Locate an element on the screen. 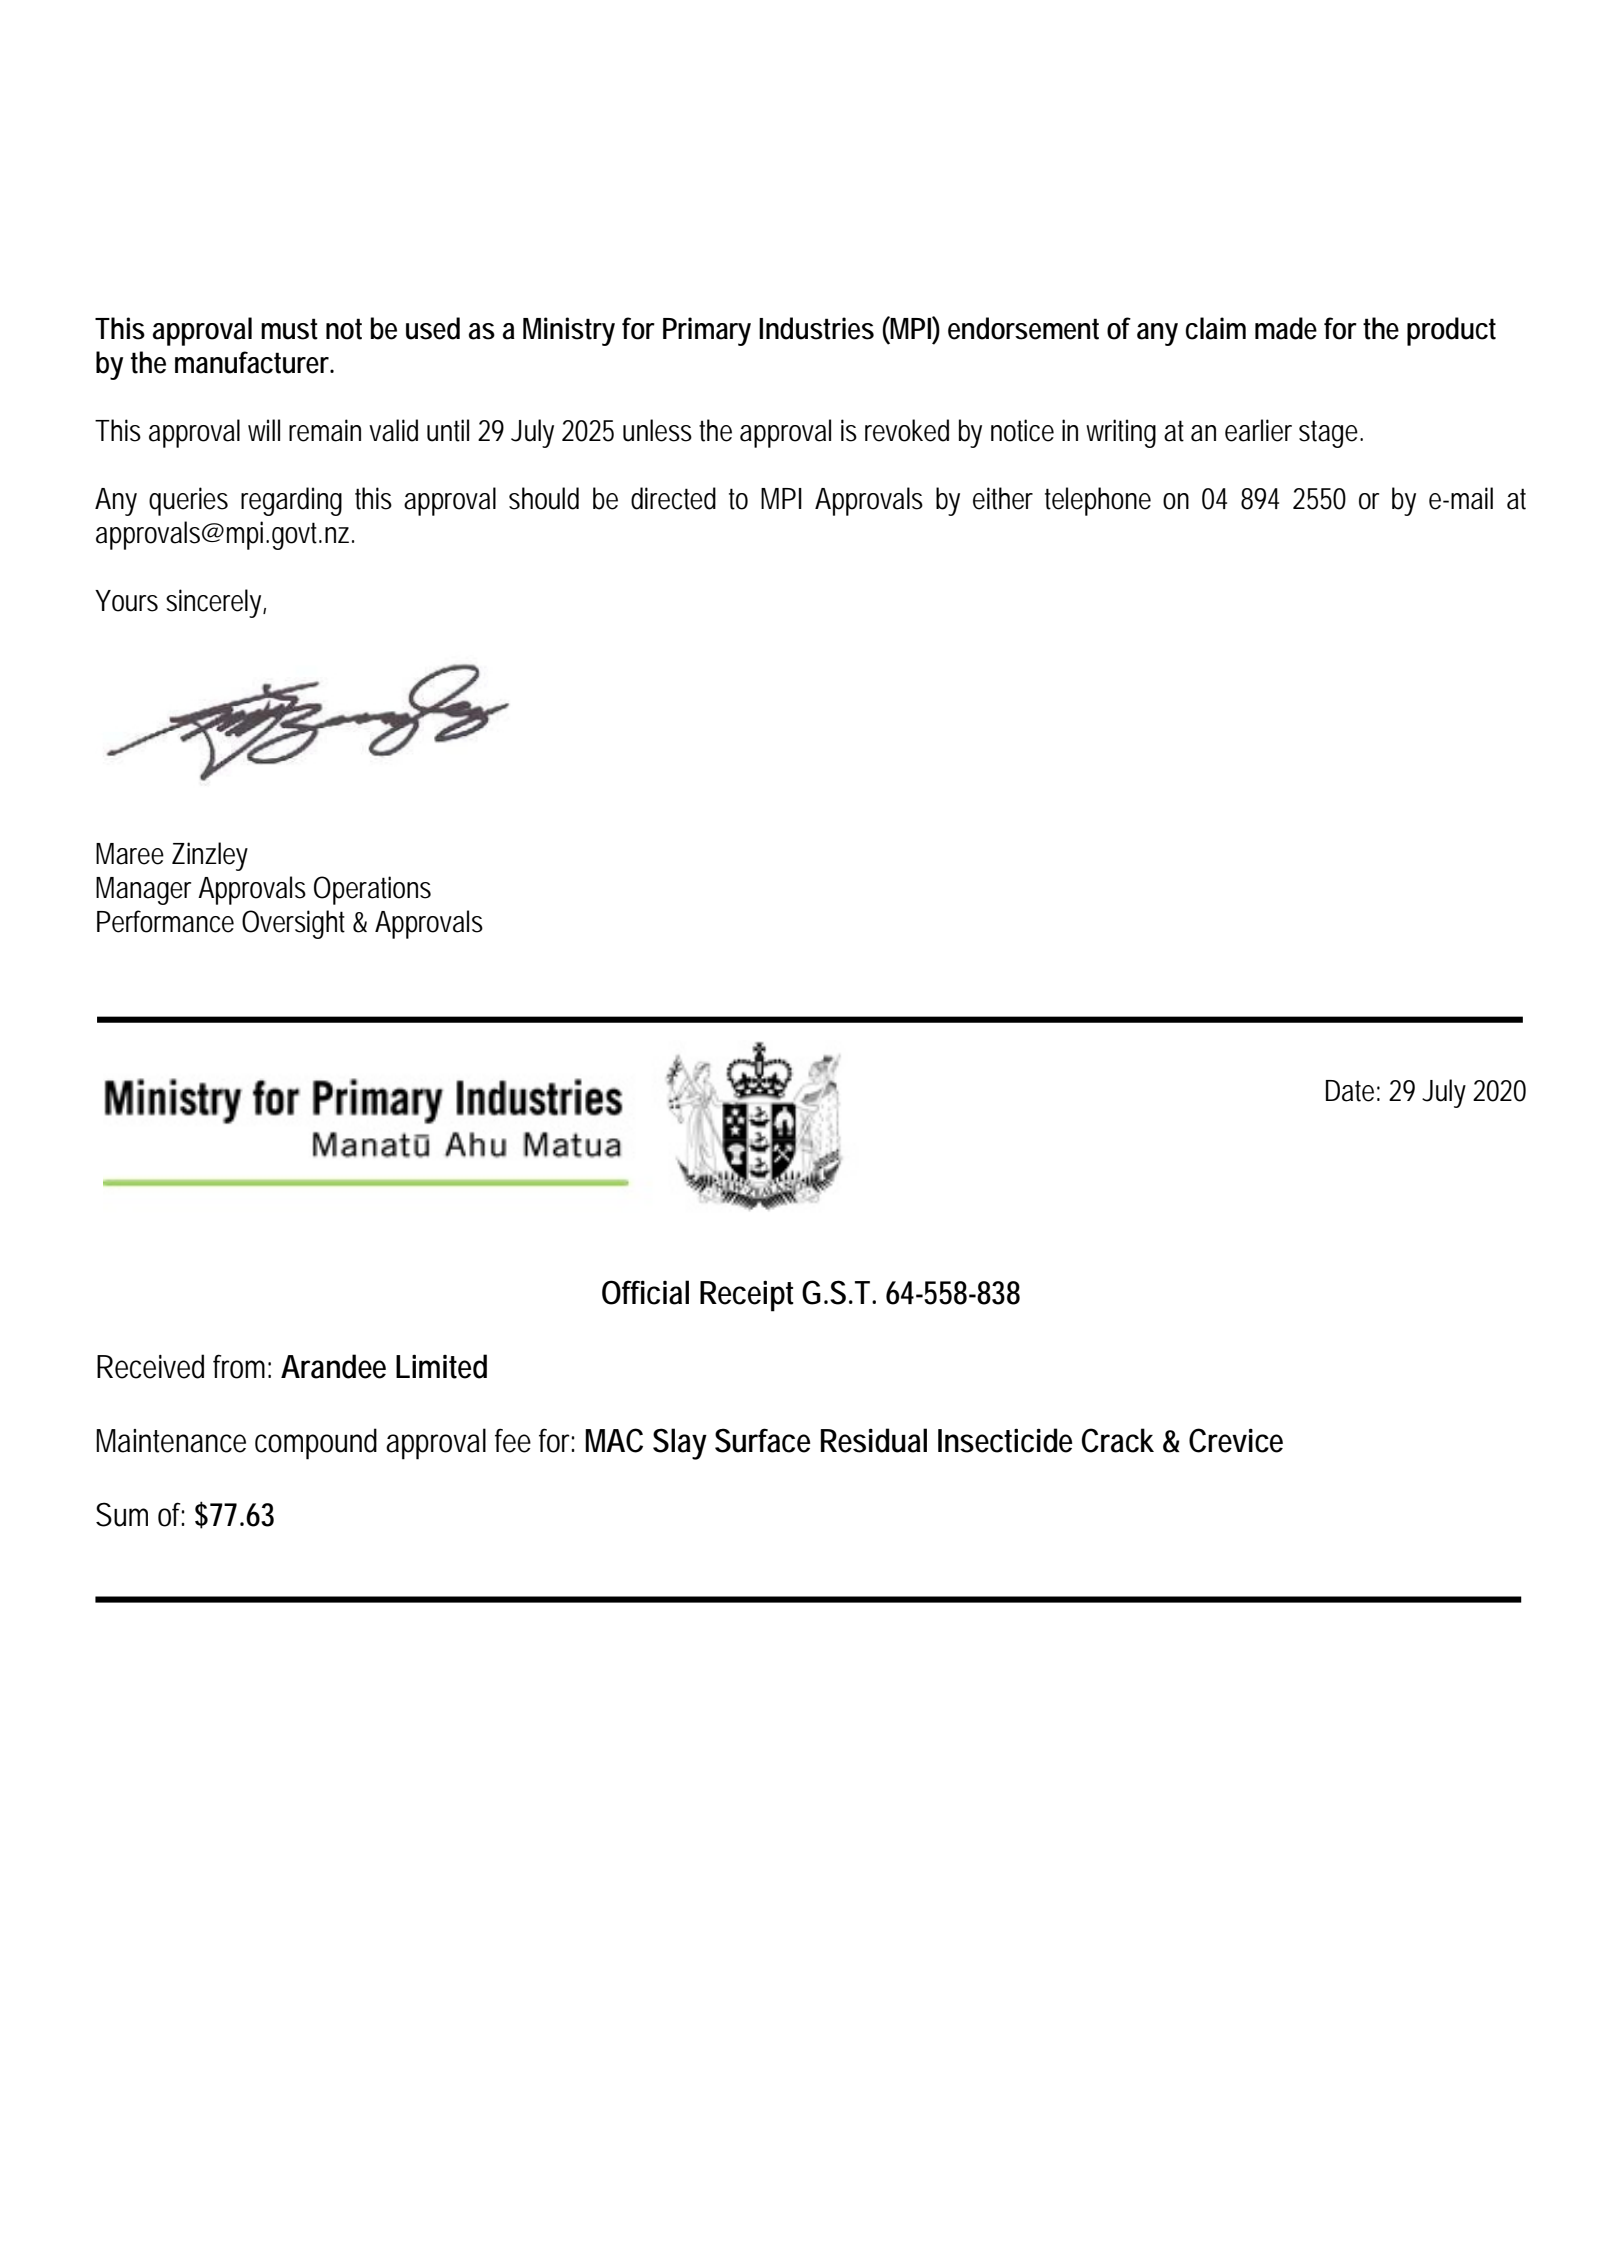 The height and width of the screenshot is (2267, 1603). Crack is located at coordinates (1118, 1440).
